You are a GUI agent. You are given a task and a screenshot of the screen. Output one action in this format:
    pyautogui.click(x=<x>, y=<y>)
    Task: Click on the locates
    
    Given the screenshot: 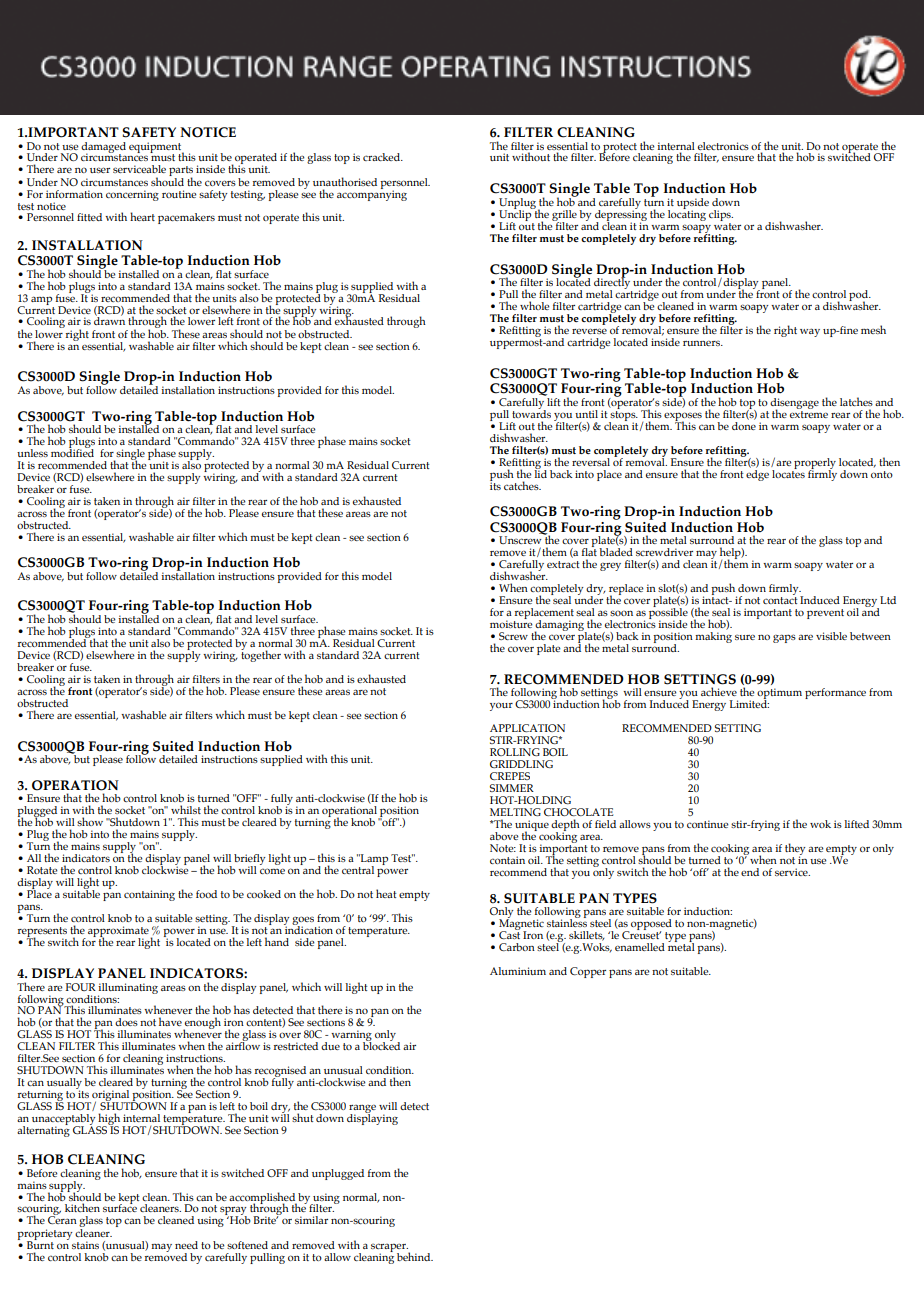 What is the action you would take?
    pyautogui.click(x=788, y=472)
